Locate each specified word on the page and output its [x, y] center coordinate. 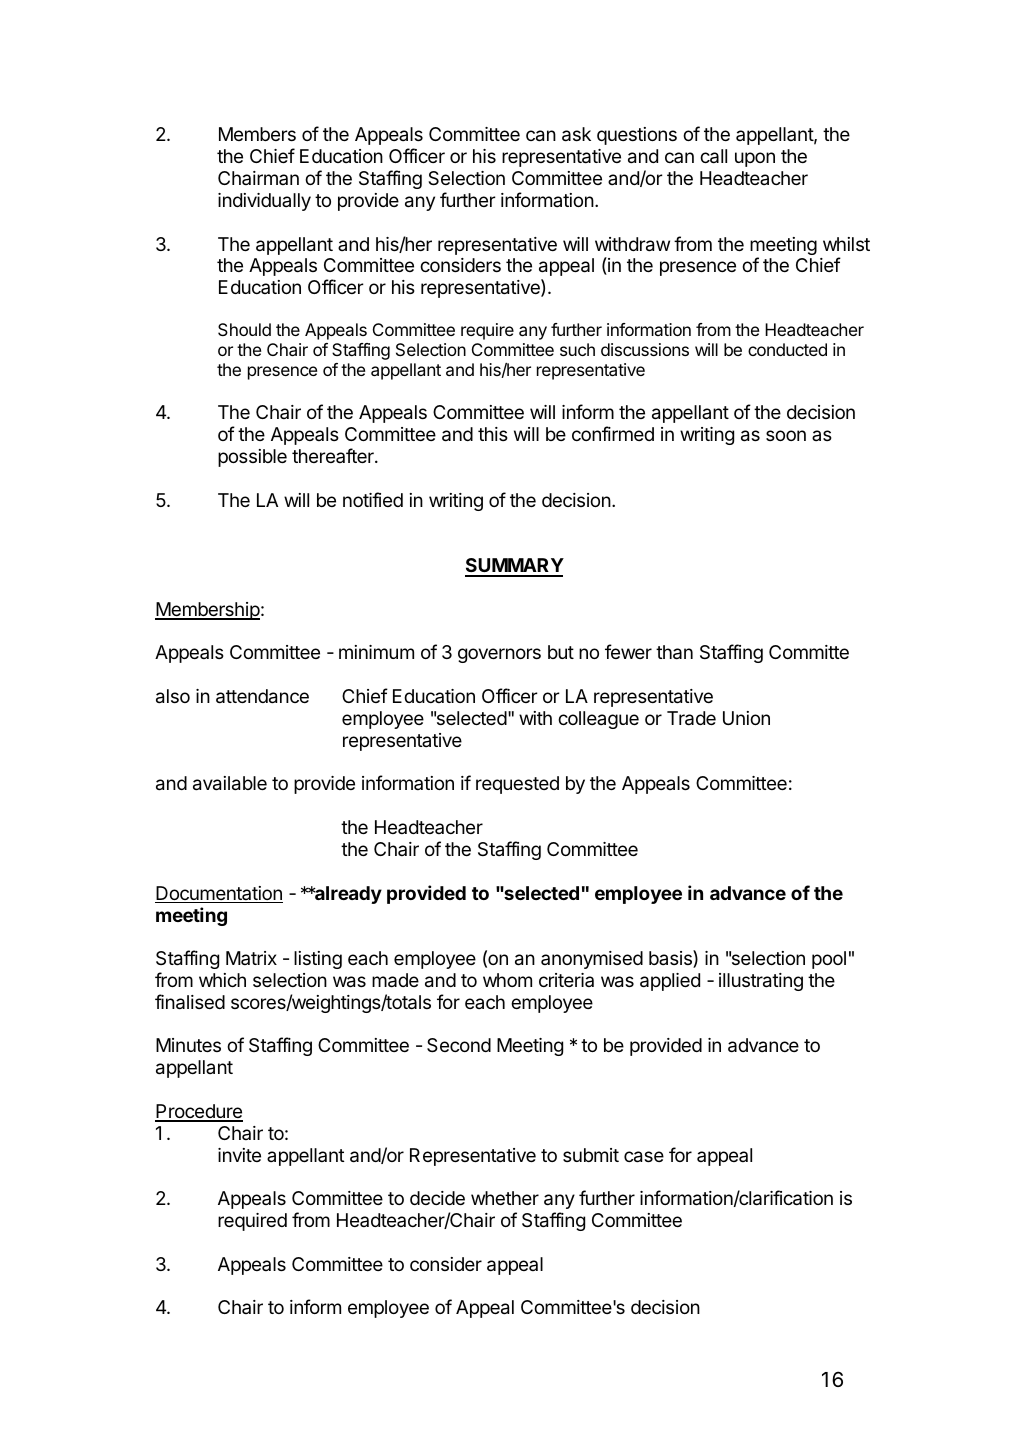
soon [786, 435]
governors [499, 655]
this [493, 434]
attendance [262, 696]
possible [252, 458]
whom [507, 980]
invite [239, 1155]
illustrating [761, 982]
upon [755, 159]
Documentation [219, 894]
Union [746, 718]
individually [264, 202]
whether [505, 1198]
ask [576, 134]
